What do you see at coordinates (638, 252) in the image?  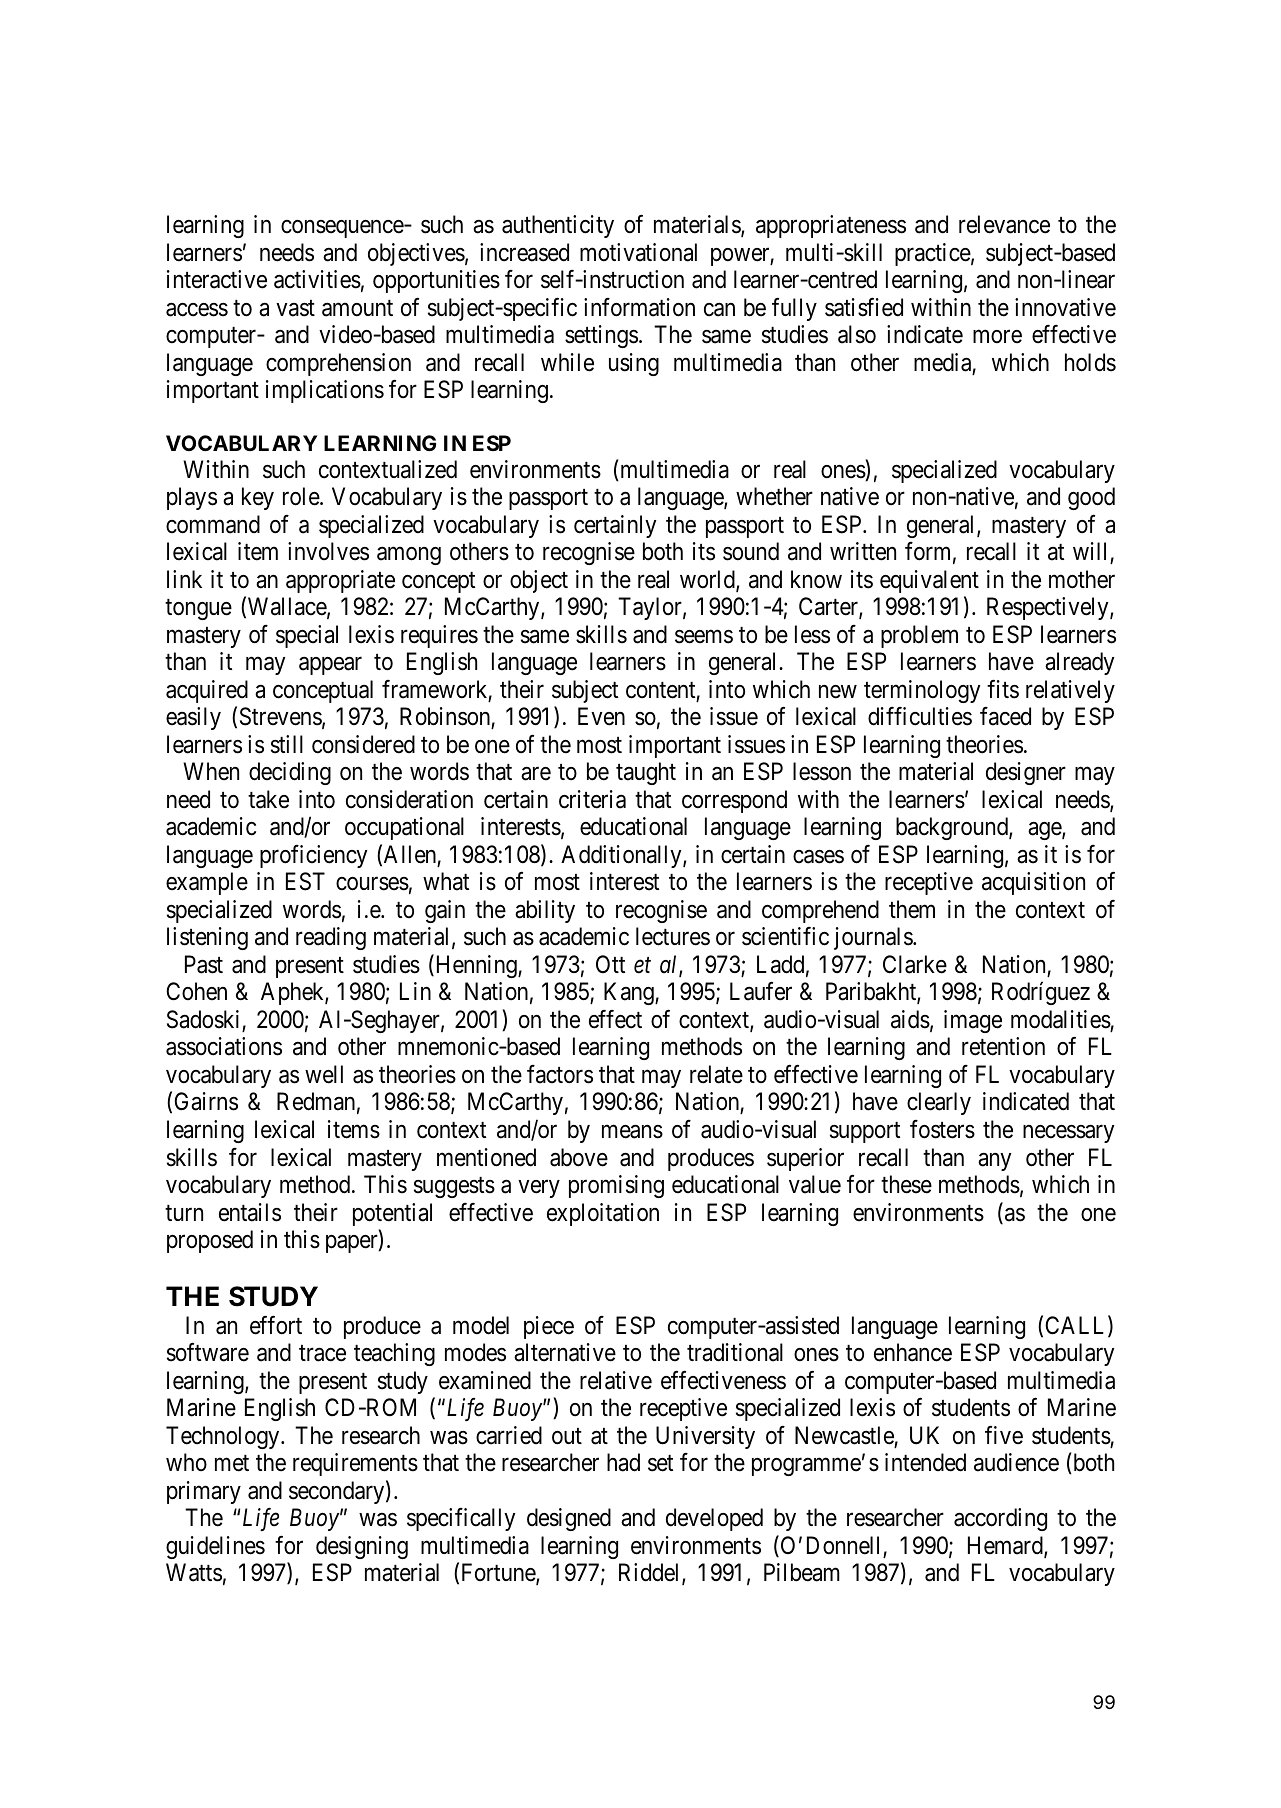 I see `motivational` at bounding box center [638, 252].
